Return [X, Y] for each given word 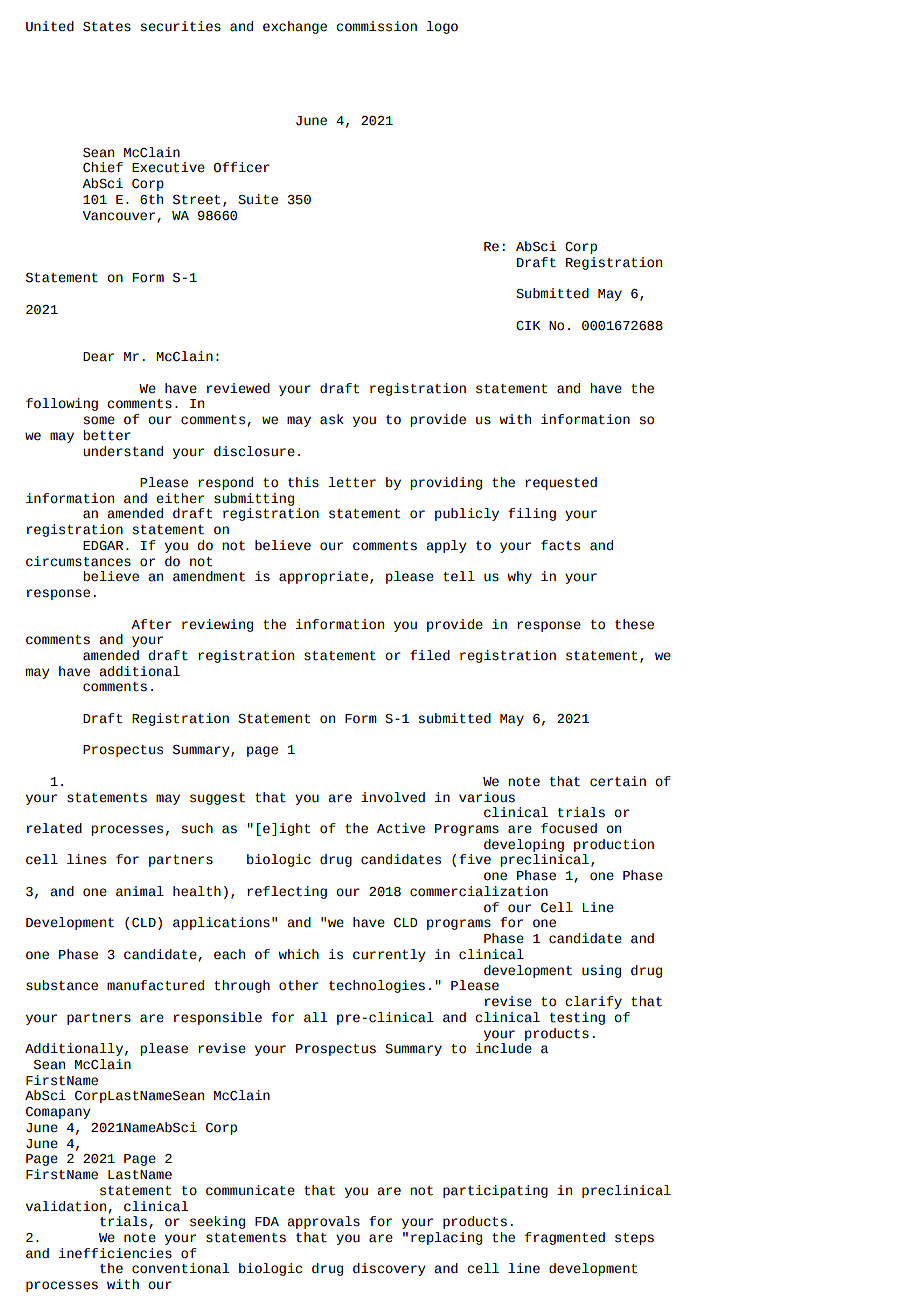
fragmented [565, 1238]
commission [376, 26]
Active [401, 828]
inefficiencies [115, 1253]
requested [561, 483]
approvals [323, 1222]
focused [569, 828]
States [107, 27]
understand [123, 451]
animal [140, 891]
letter [352, 482]
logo [442, 27]
